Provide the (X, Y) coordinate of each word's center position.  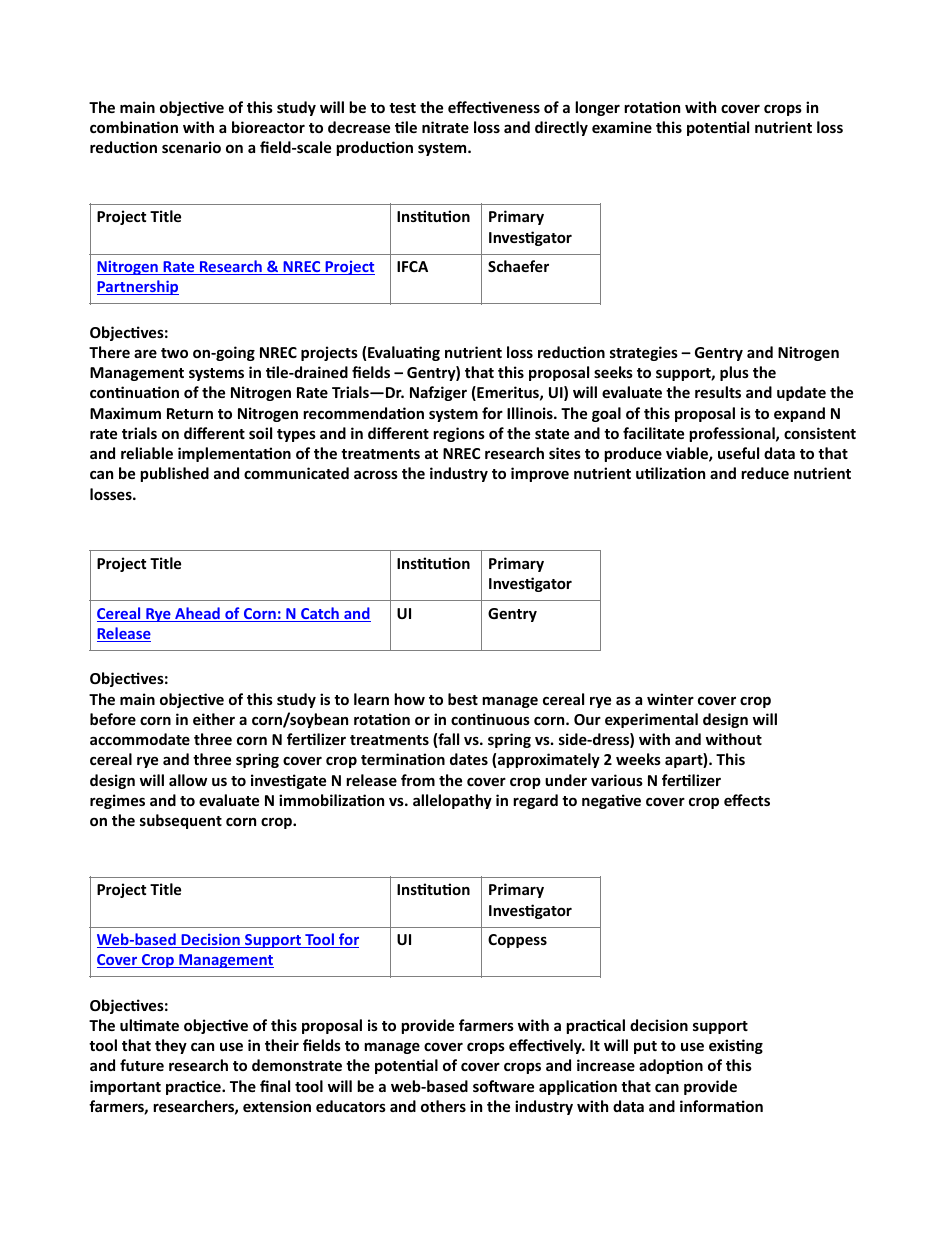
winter (670, 699)
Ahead (197, 614)
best (463, 699)
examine (622, 127)
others (443, 1106)
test (402, 108)
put (645, 1047)
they (171, 1046)
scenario (191, 147)
